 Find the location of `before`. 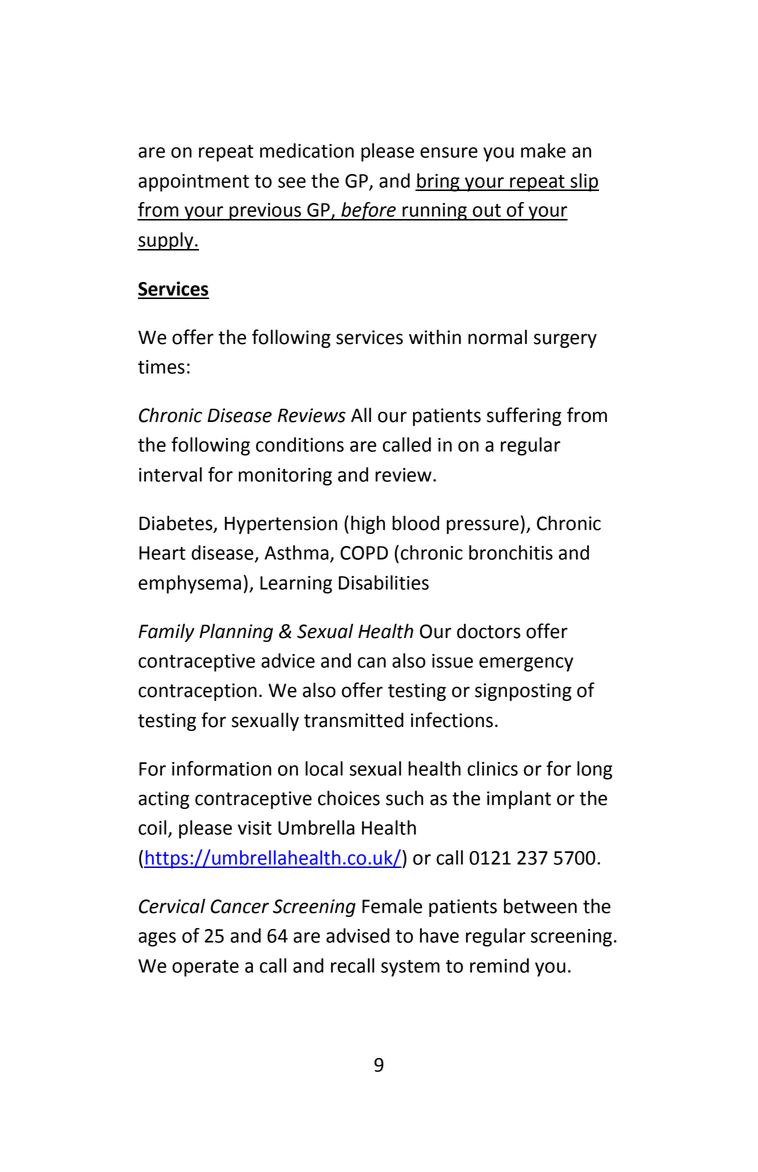

before is located at coordinates (368, 211).
